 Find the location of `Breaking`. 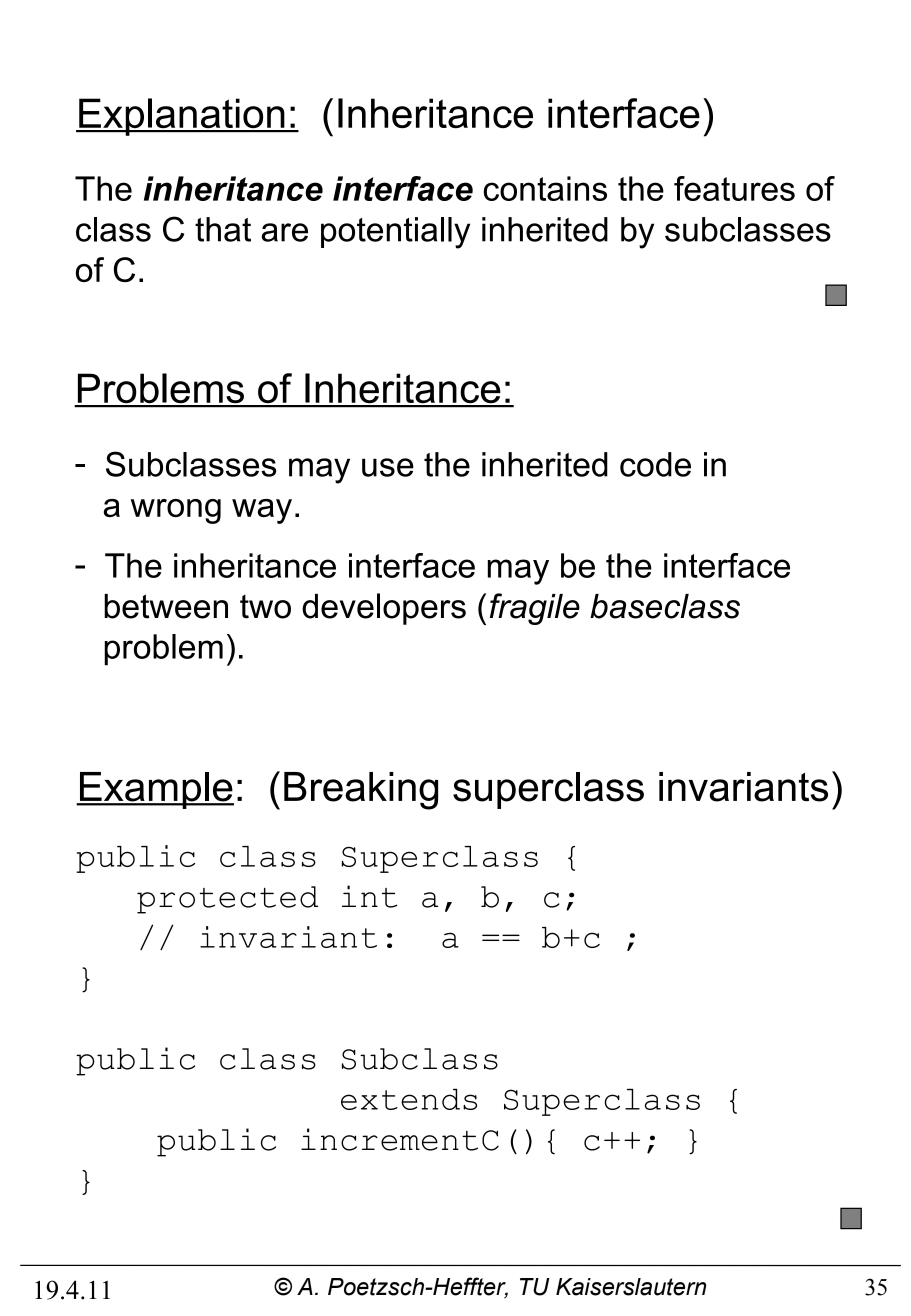

Breaking is located at coordinates (361, 791).
